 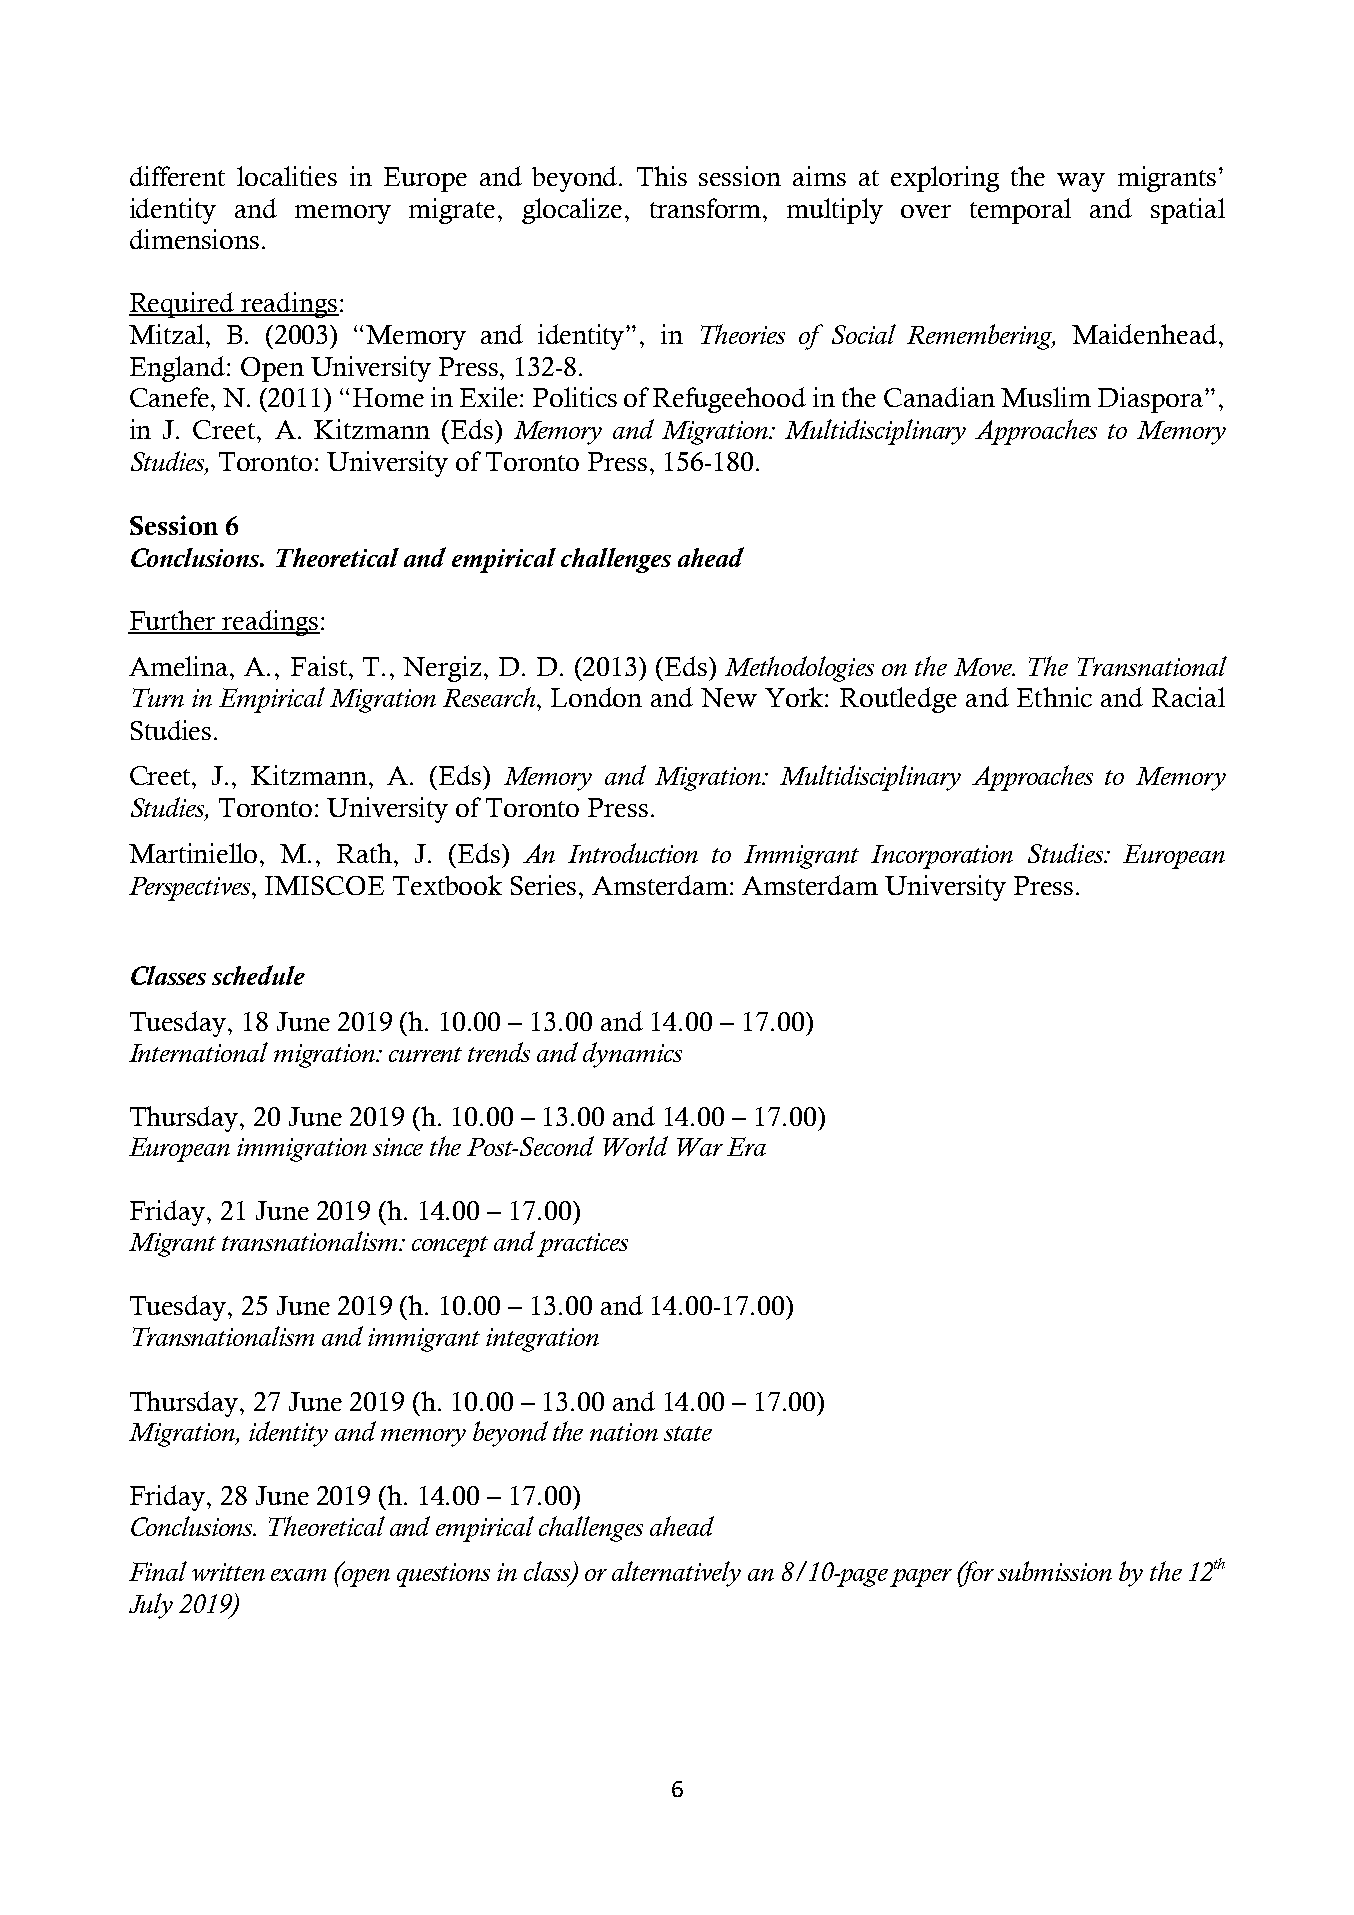 I want to click on exam, so click(x=298, y=1575).
